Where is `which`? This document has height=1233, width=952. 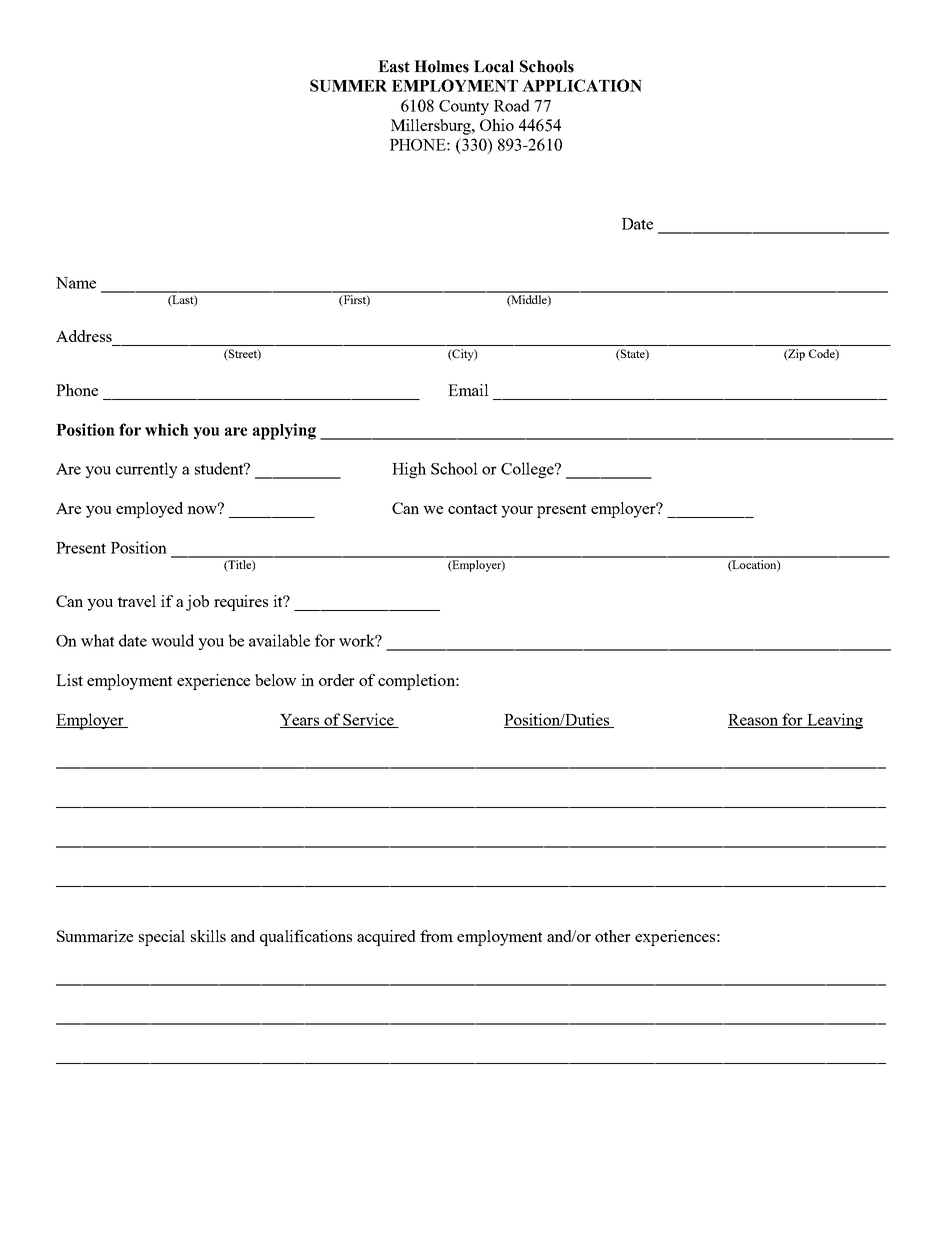 which is located at coordinates (167, 429).
